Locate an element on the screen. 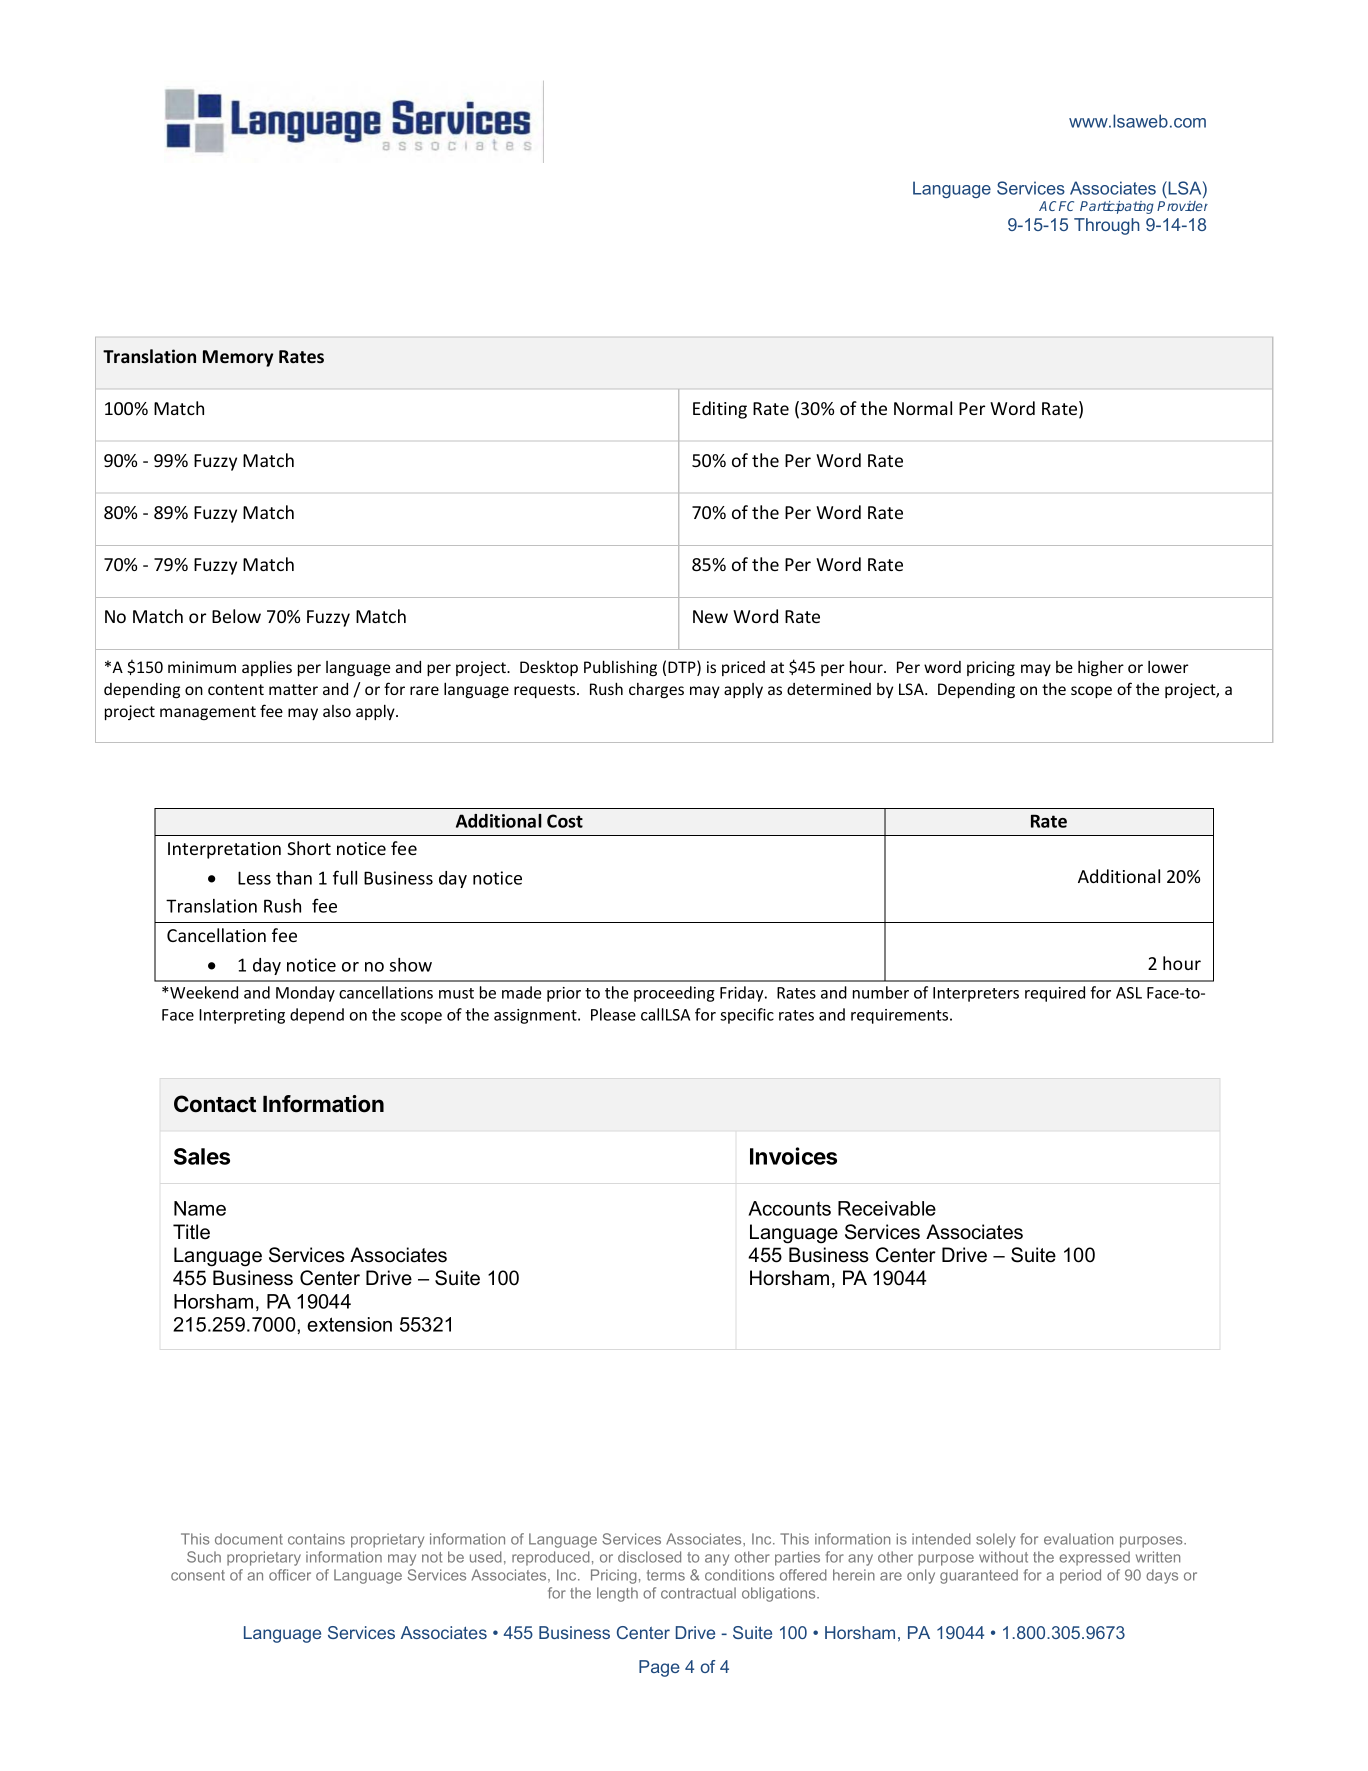 The width and height of the screenshot is (1368, 1771). officer is located at coordinates (290, 1575).
